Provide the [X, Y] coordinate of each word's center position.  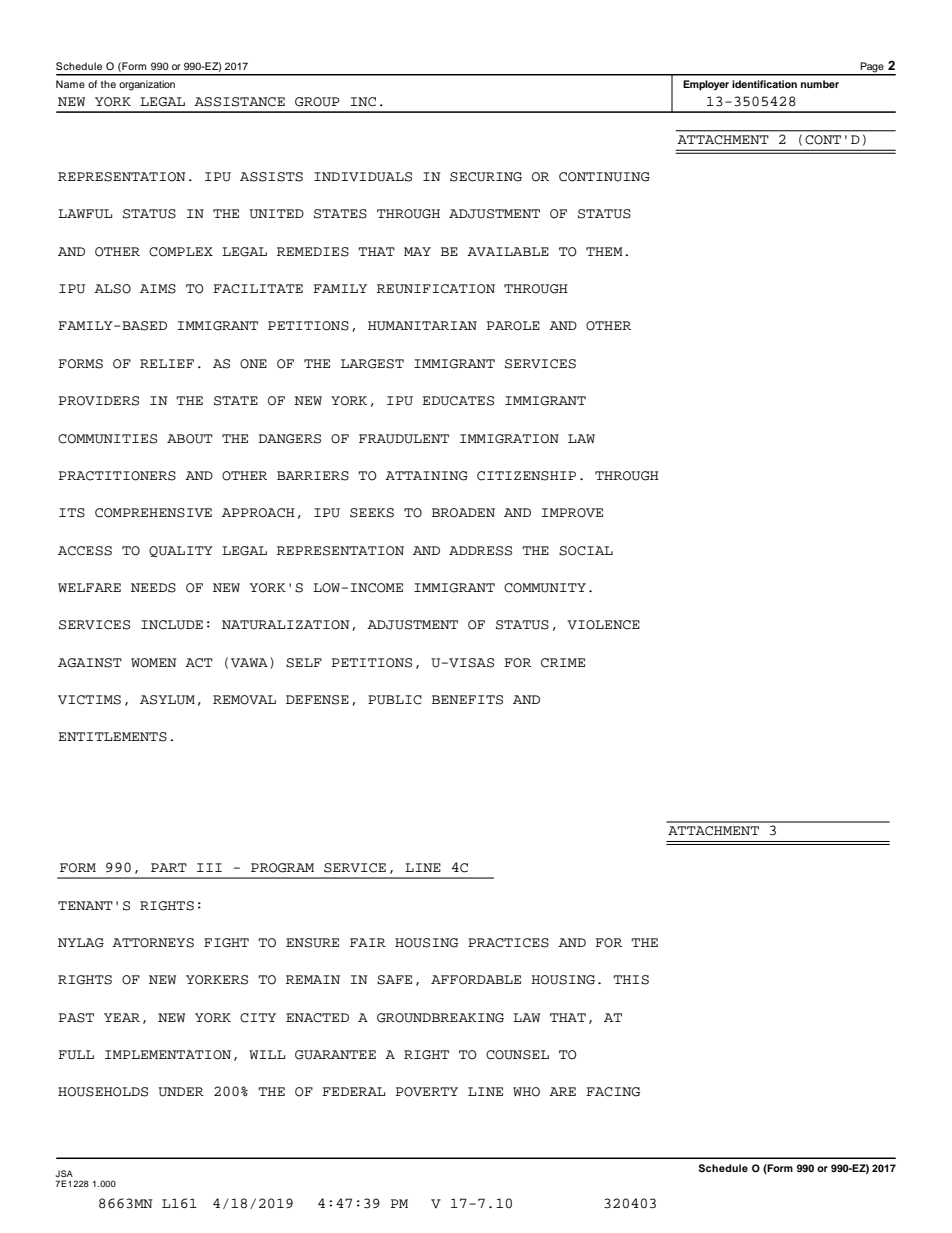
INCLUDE [172, 625]
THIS [631, 980]
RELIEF [167, 363]
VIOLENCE [603, 625]
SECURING [486, 177]
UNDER [181, 1092]
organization [147, 85]
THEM [604, 251]
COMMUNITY [545, 588]
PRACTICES [508, 943]
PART [169, 867]
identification [764, 84]
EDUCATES [458, 401]
